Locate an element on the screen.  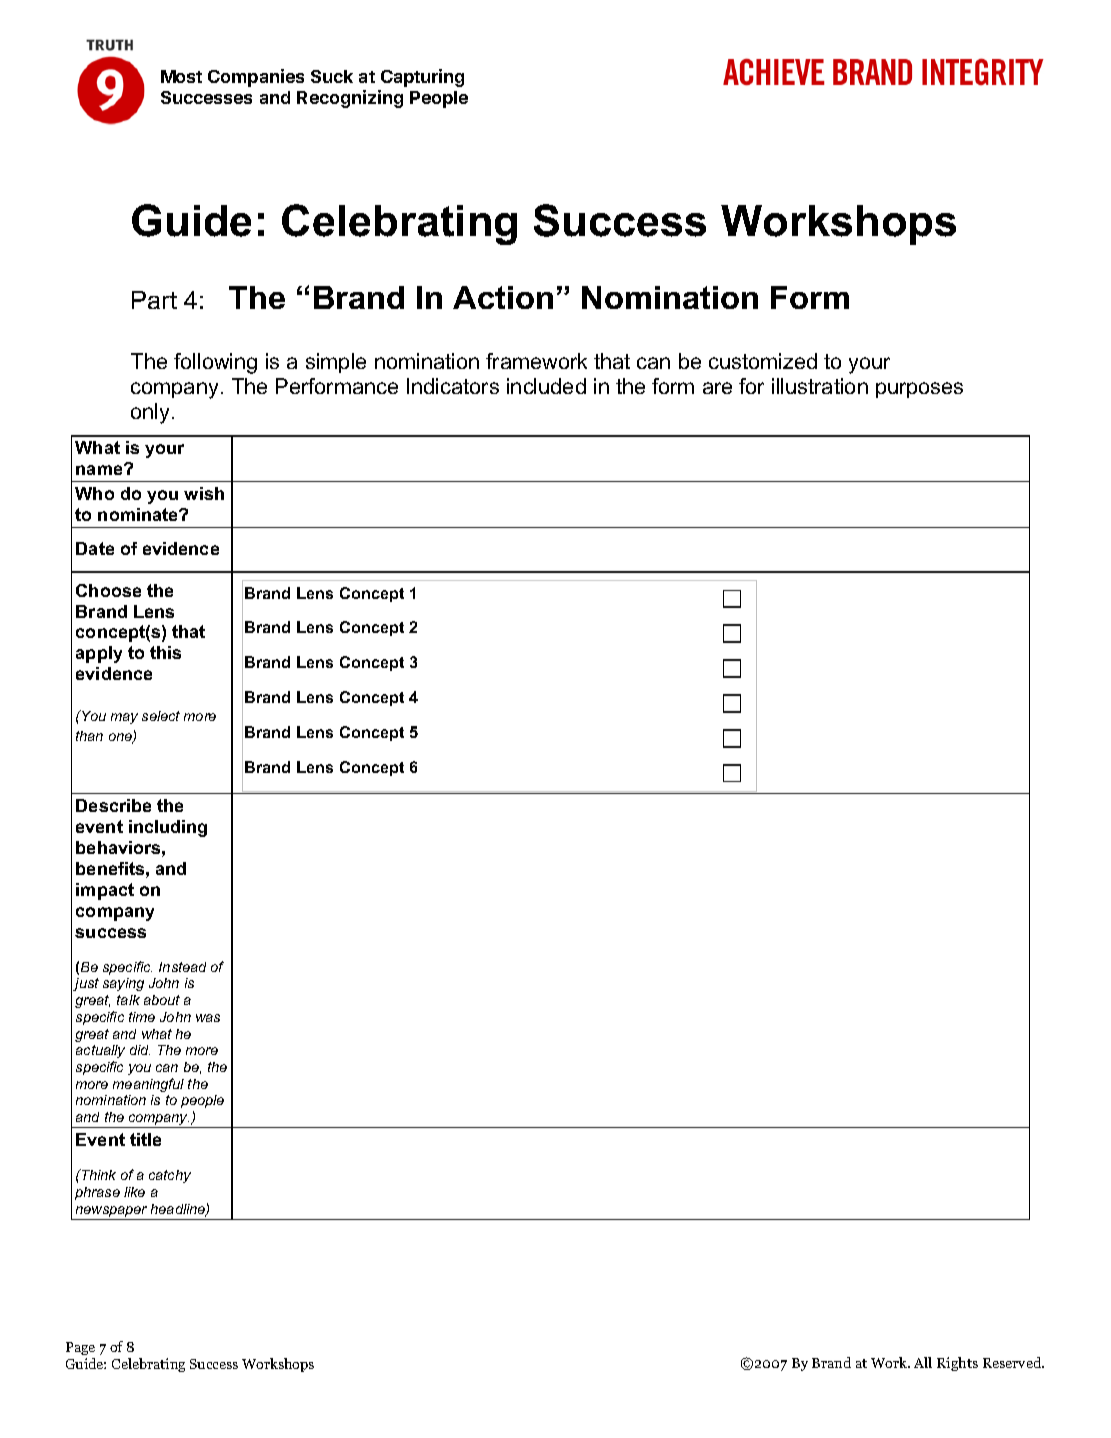
Instead is located at coordinates (182, 967).
